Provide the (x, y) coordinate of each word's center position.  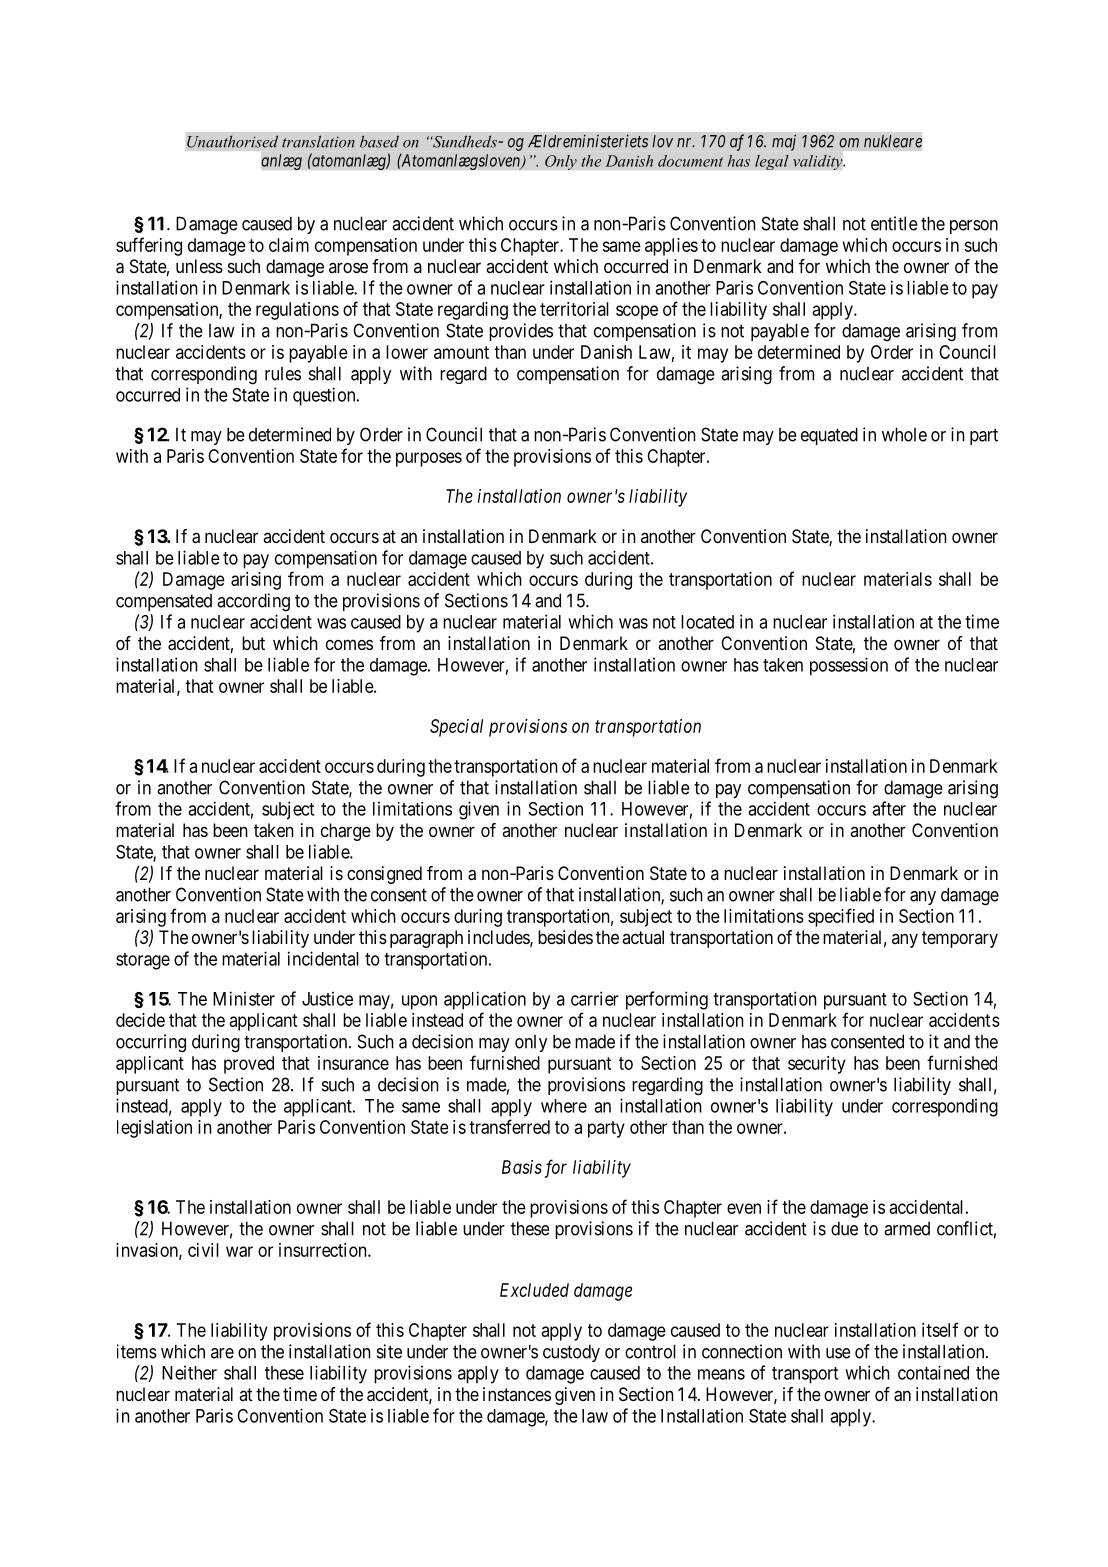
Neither (189, 1372)
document (690, 161)
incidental (323, 958)
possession (849, 666)
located (707, 622)
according (253, 602)
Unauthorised (232, 141)
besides (565, 937)
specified (841, 917)
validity (819, 162)
